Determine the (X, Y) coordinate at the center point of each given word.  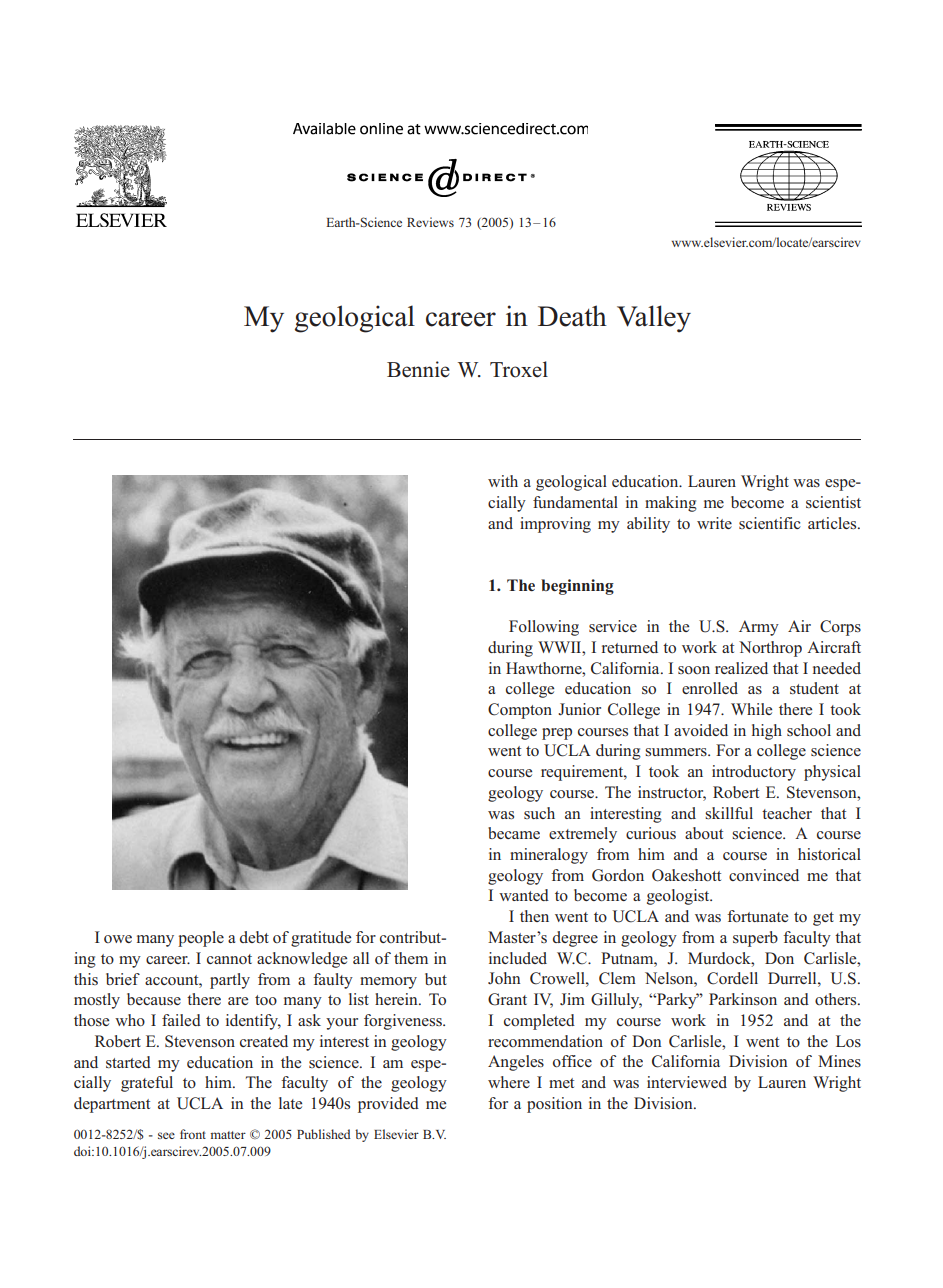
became (514, 833)
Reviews (430, 222)
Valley (654, 319)
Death (572, 316)
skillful (729, 813)
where (509, 1082)
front (193, 1134)
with (503, 481)
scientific (770, 523)
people (201, 939)
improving (555, 525)
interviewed (687, 1082)
